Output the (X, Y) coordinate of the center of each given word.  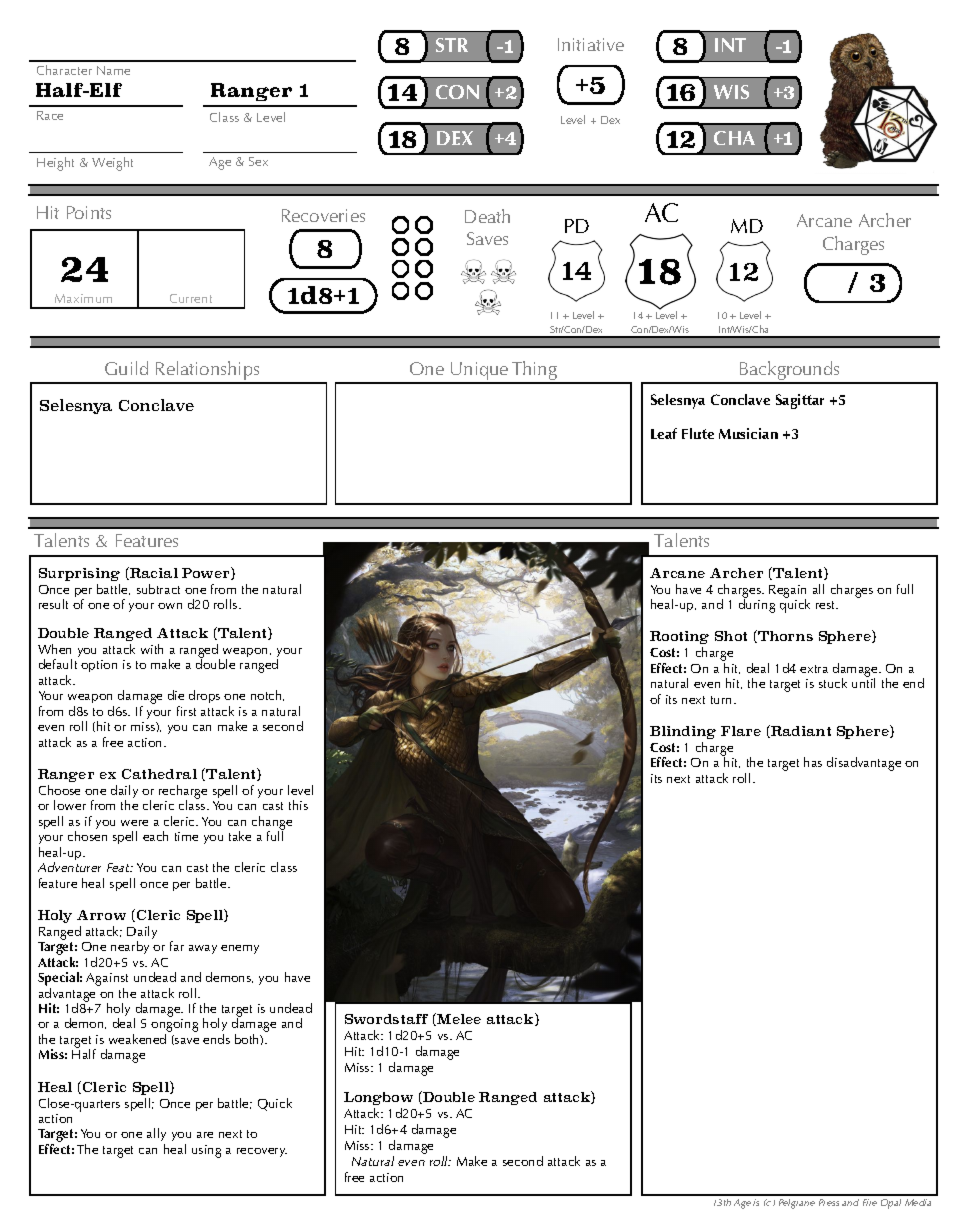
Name (113, 70)
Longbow (378, 1098)
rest (827, 605)
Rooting (679, 637)
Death (487, 216)
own (170, 606)
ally (156, 1136)
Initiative (591, 44)
